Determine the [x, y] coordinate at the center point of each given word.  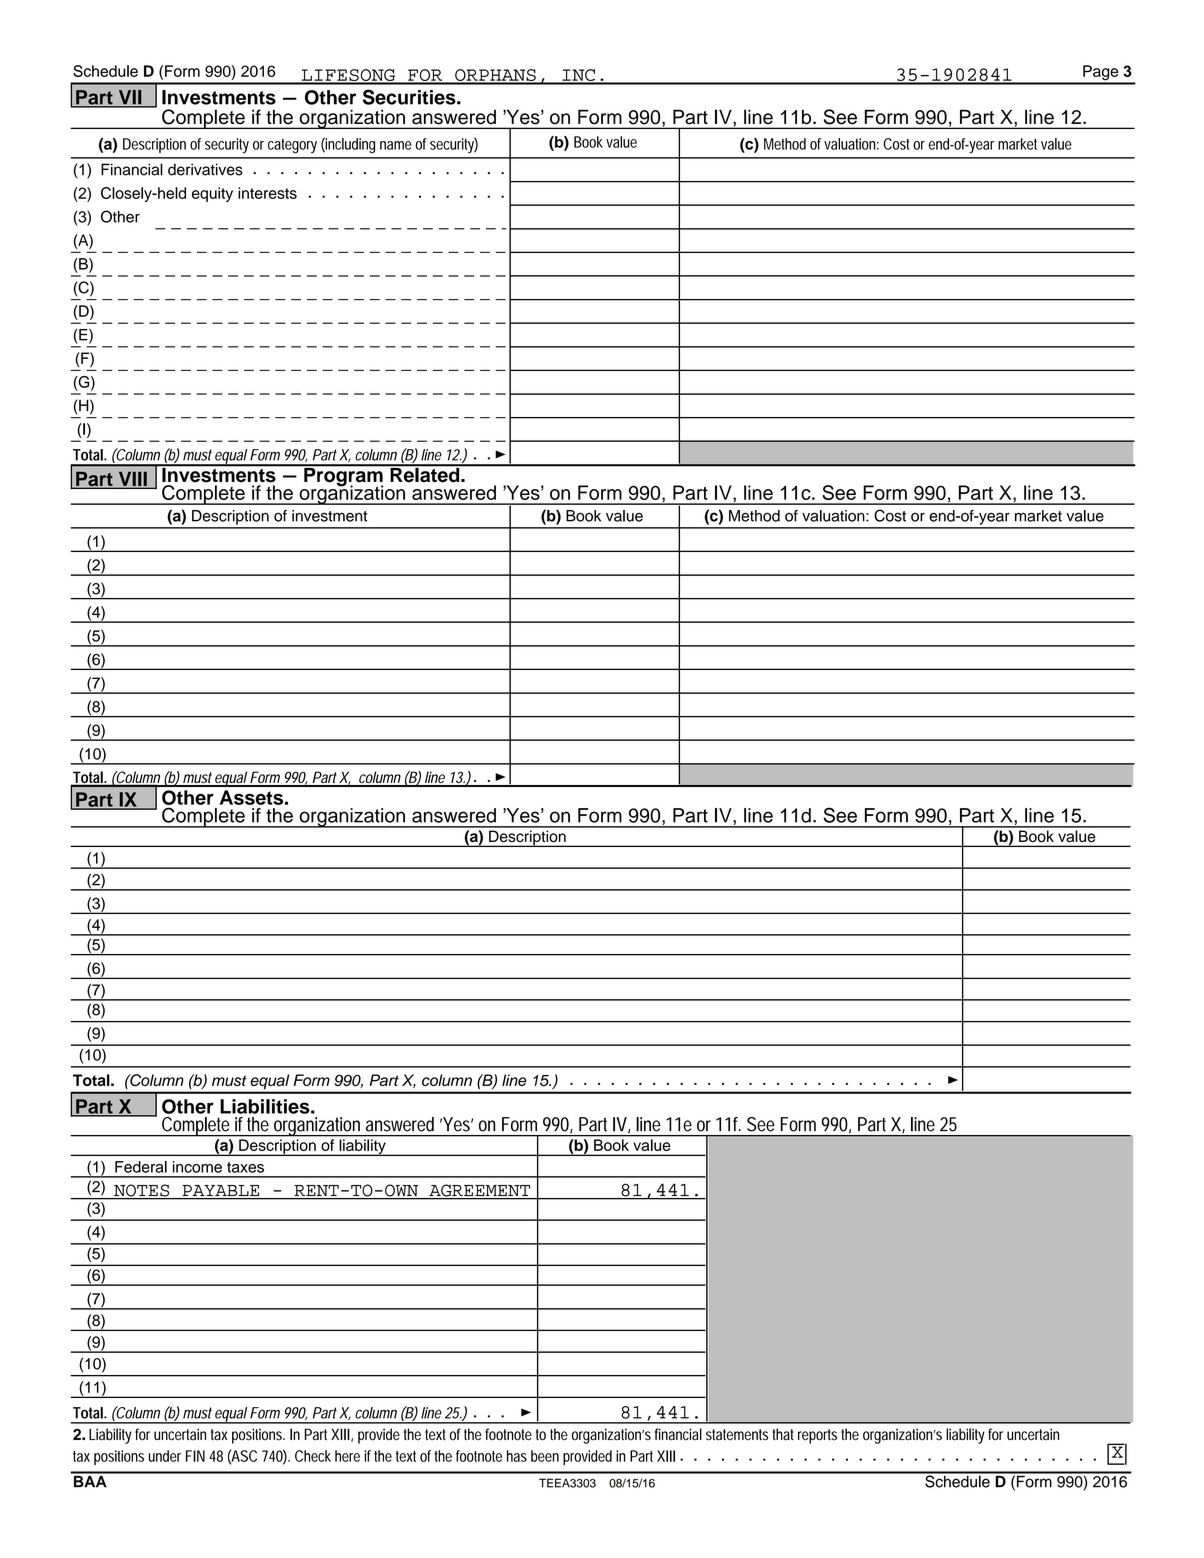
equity [212, 194]
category [292, 146]
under [165, 1456]
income [197, 1167]
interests [267, 193]
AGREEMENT [480, 1191]
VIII [132, 479]
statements [737, 1435]
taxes [245, 1167]
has [517, 1456]
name [396, 145]
